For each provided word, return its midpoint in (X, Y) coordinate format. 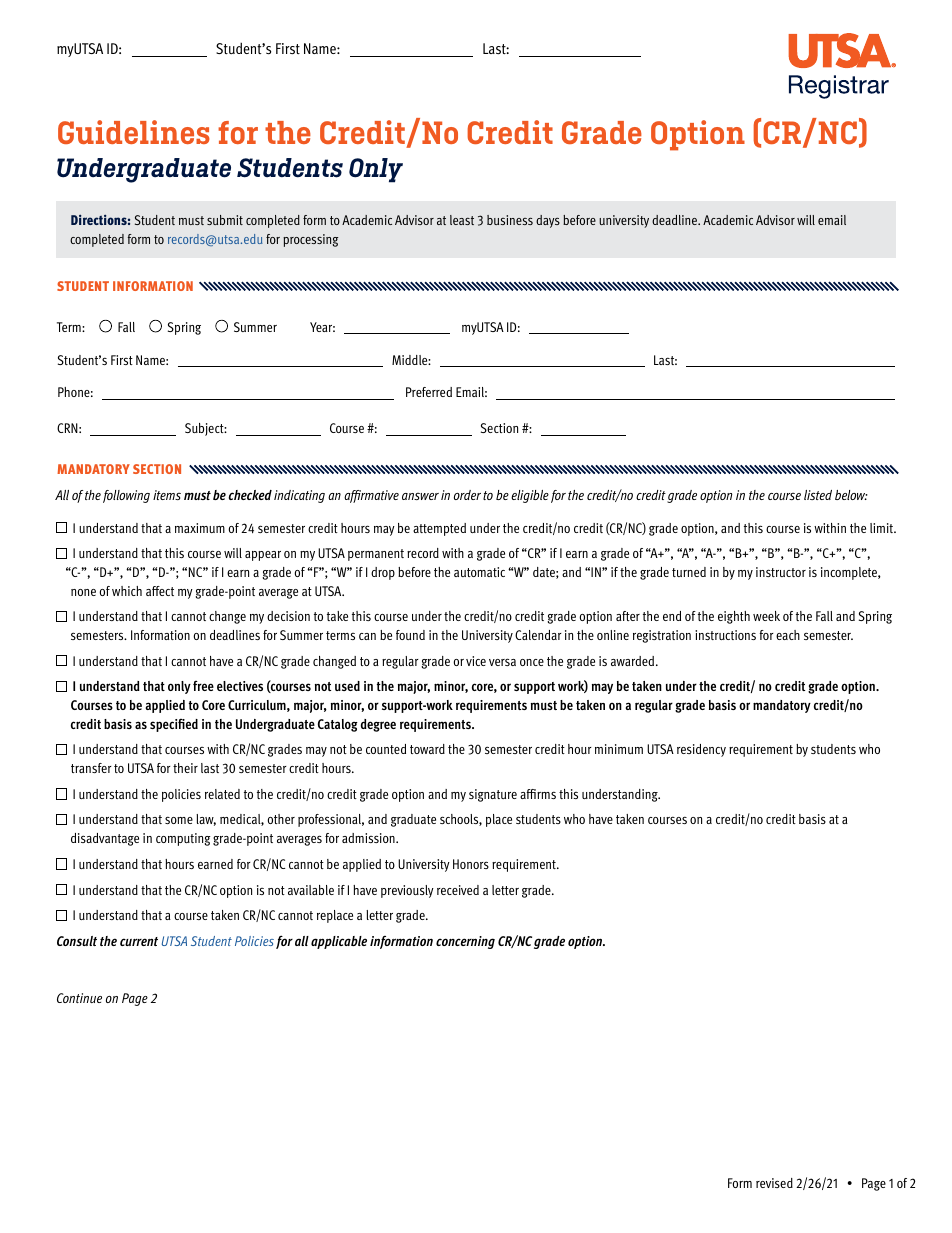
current (139, 941)
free (203, 686)
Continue (79, 998)
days (548, 221)
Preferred (429, 392)
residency (701, 750)
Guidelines (134, 132)
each (788, 635)
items (167, 495)
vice (476, 661)
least (462, 220)
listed (818, 495)
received (458, 890)
